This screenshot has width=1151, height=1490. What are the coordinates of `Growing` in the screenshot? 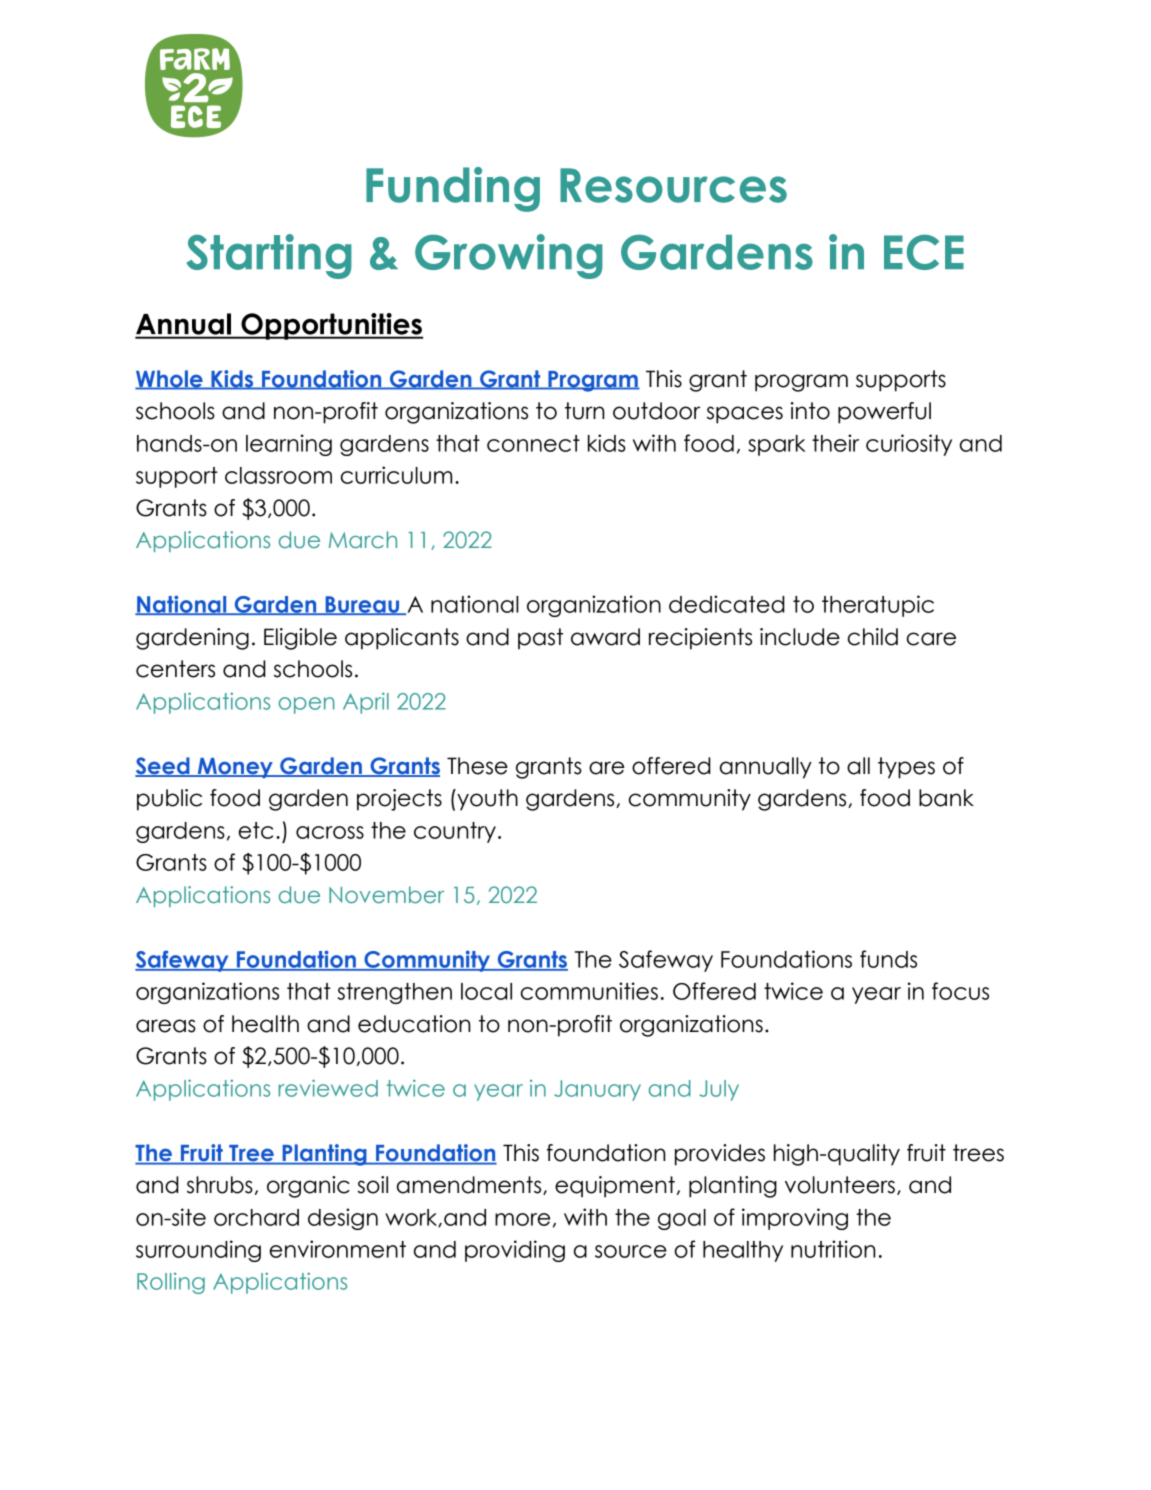 It's located at (509, 256).
